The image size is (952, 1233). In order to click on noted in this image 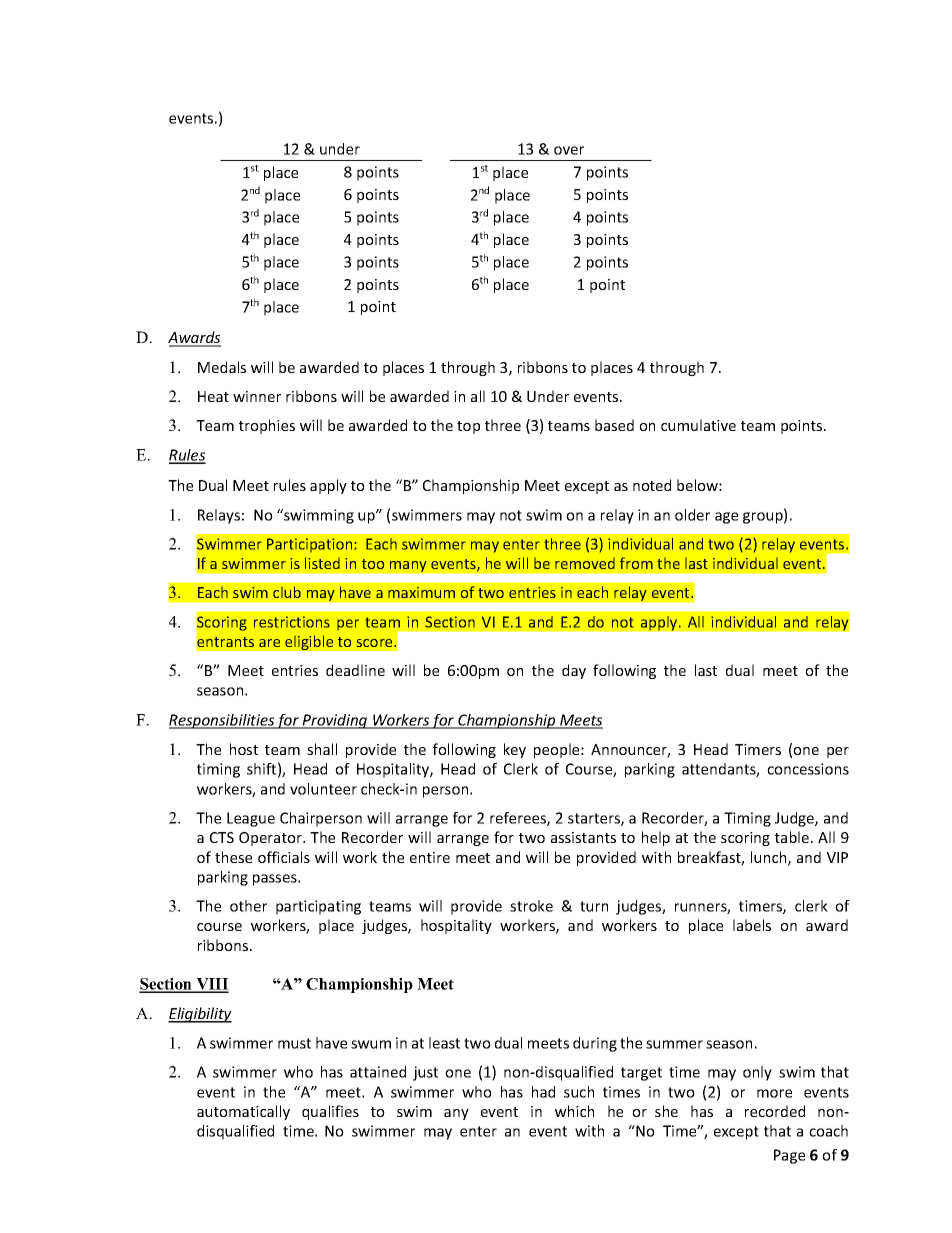, I will do `click(652, 485)`.
